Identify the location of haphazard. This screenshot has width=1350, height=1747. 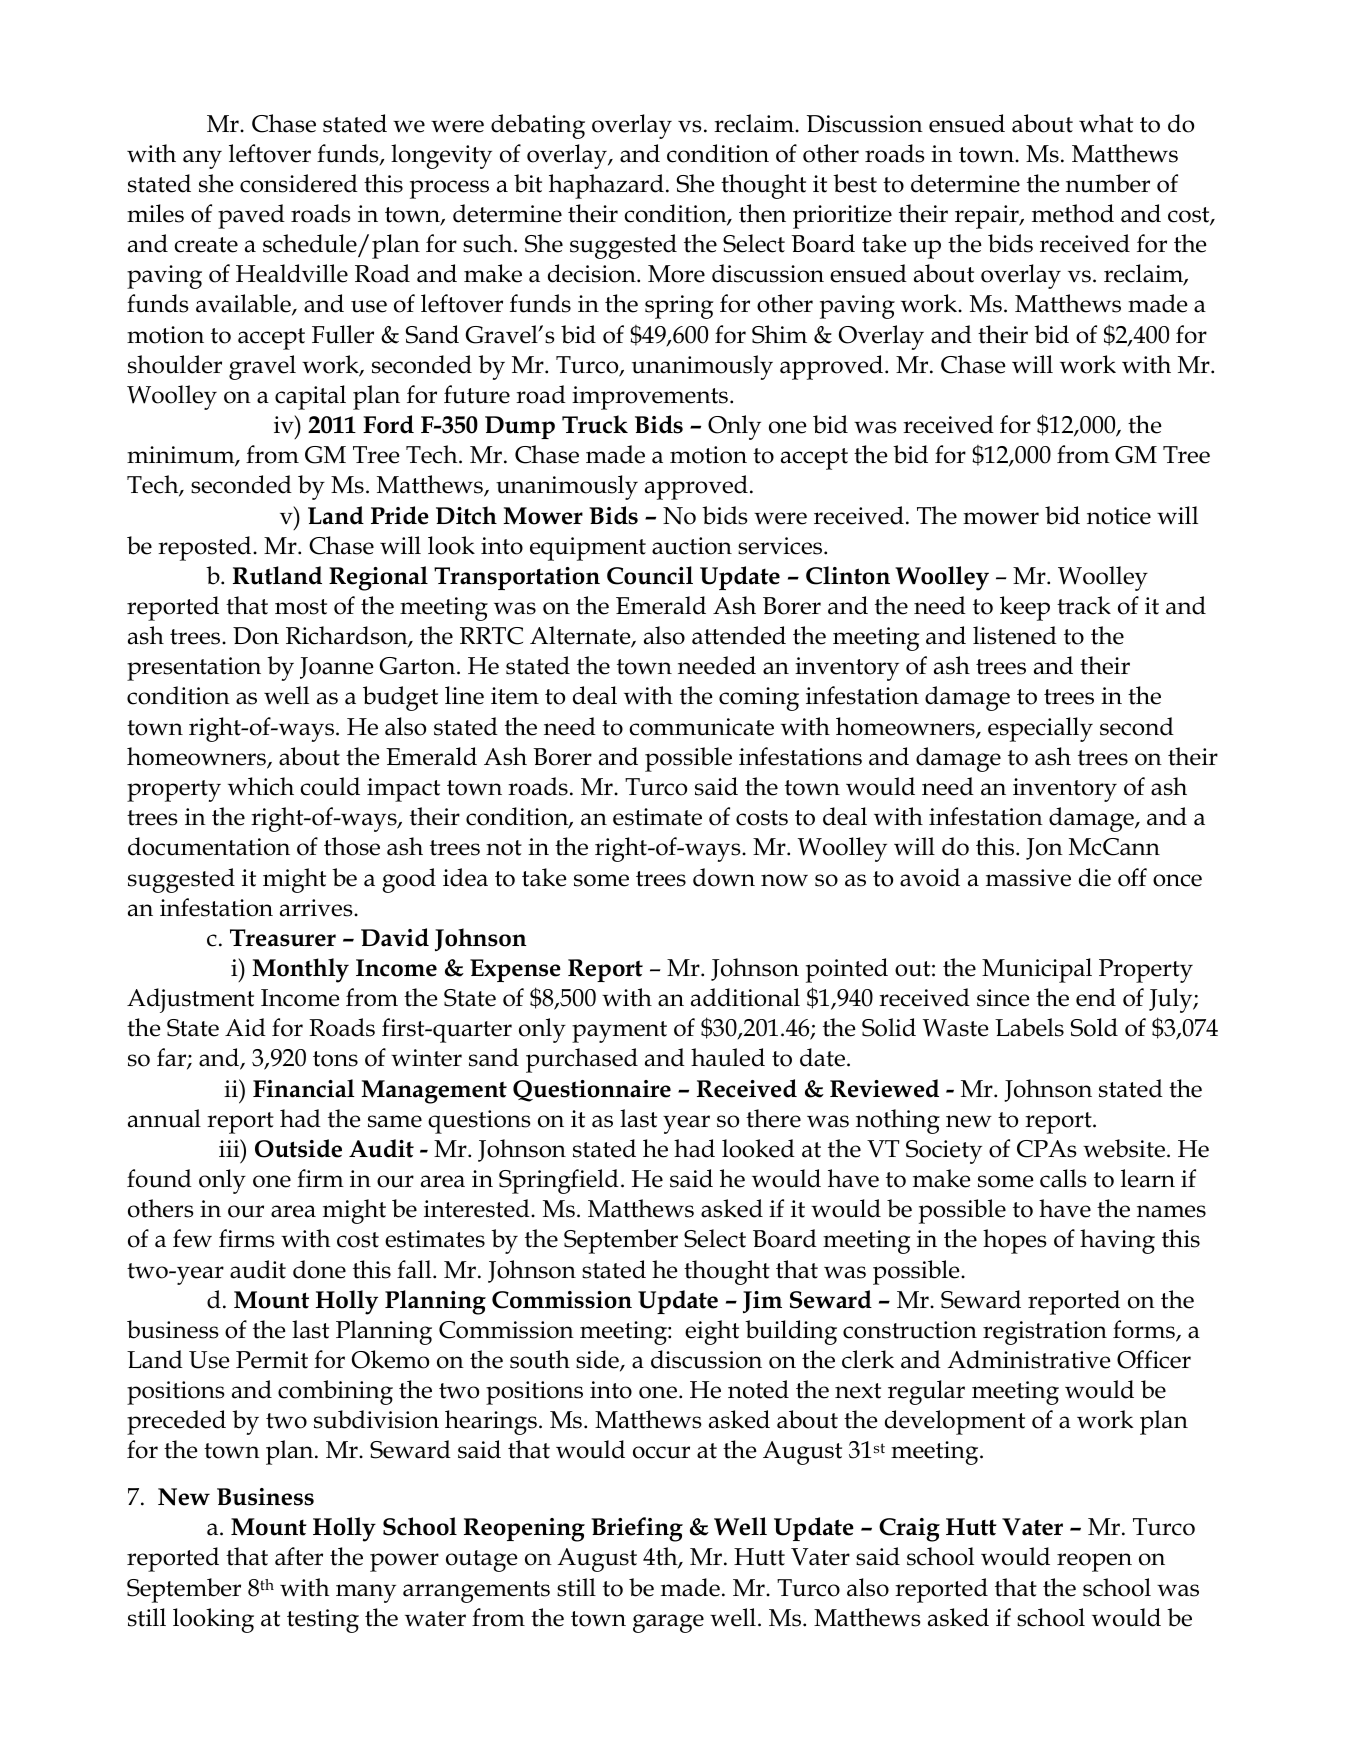
(606, 186).
